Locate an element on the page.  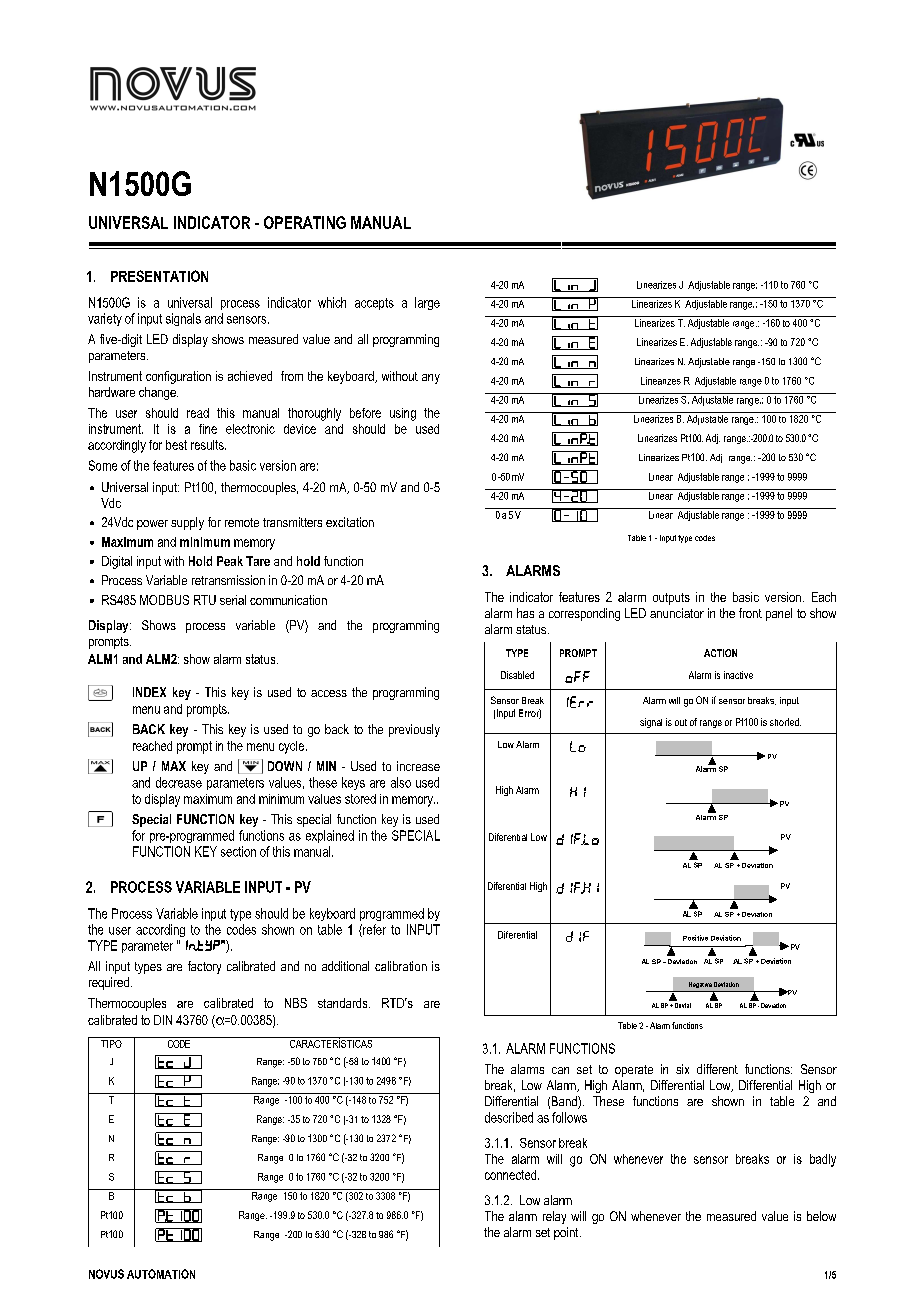
factory is located at coordinates (204, 967).
